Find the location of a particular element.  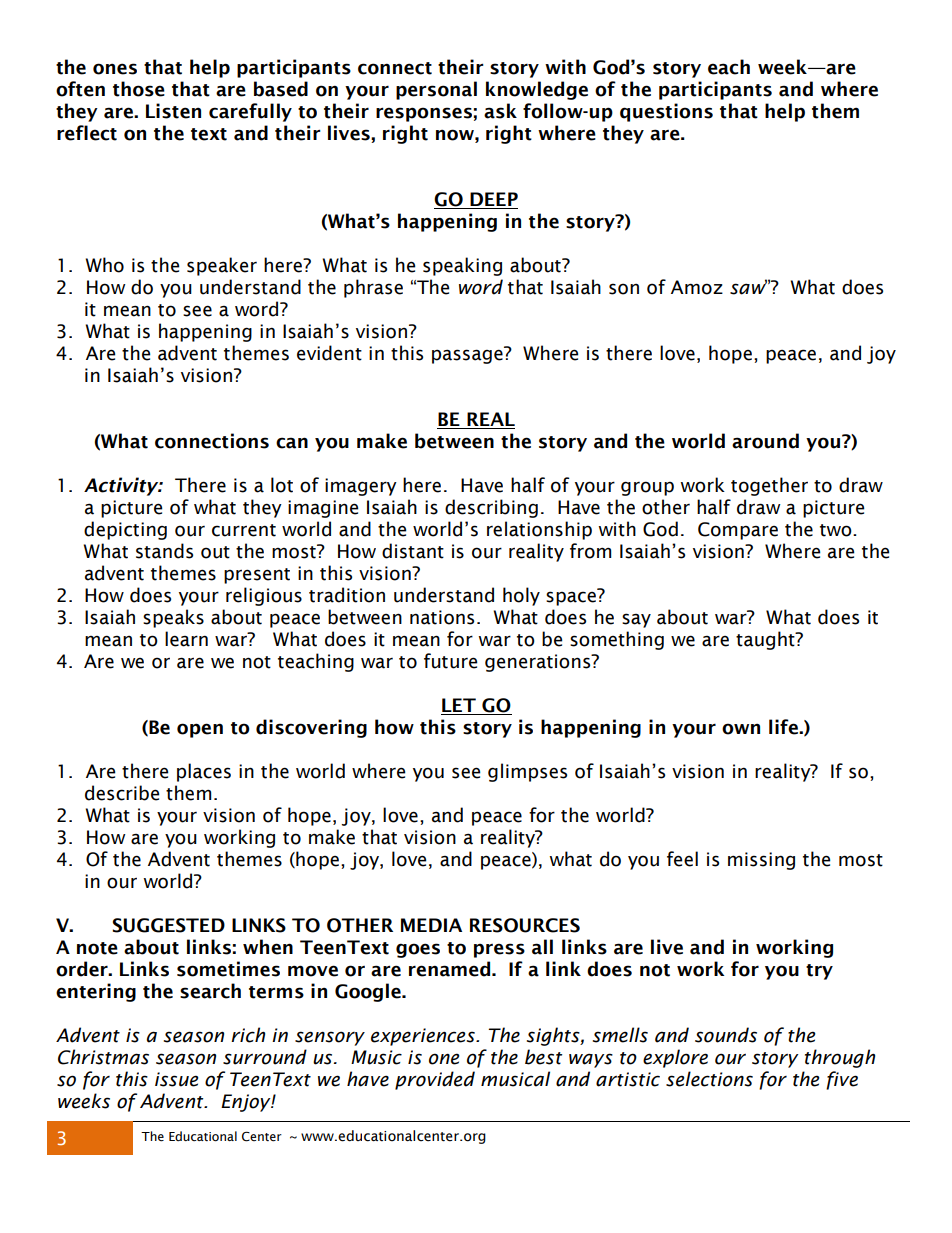

speaker is located at coordinates (222, 266).
